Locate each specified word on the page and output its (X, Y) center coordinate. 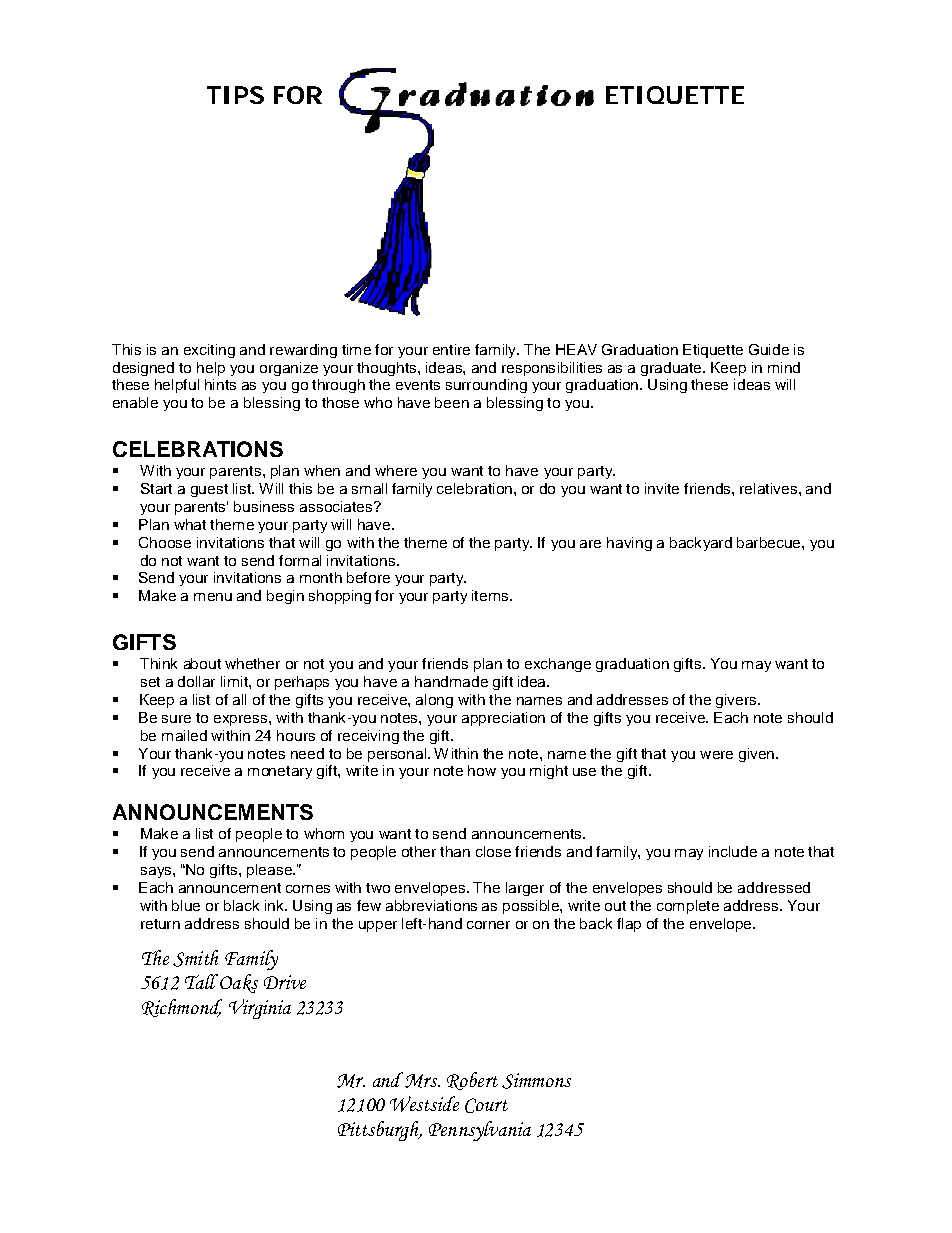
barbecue (770, 542)
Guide (769, 349)
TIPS (235, 95)
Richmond (182, 1008)
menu (213, 597)
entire (451, 349)
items (491, 595)
